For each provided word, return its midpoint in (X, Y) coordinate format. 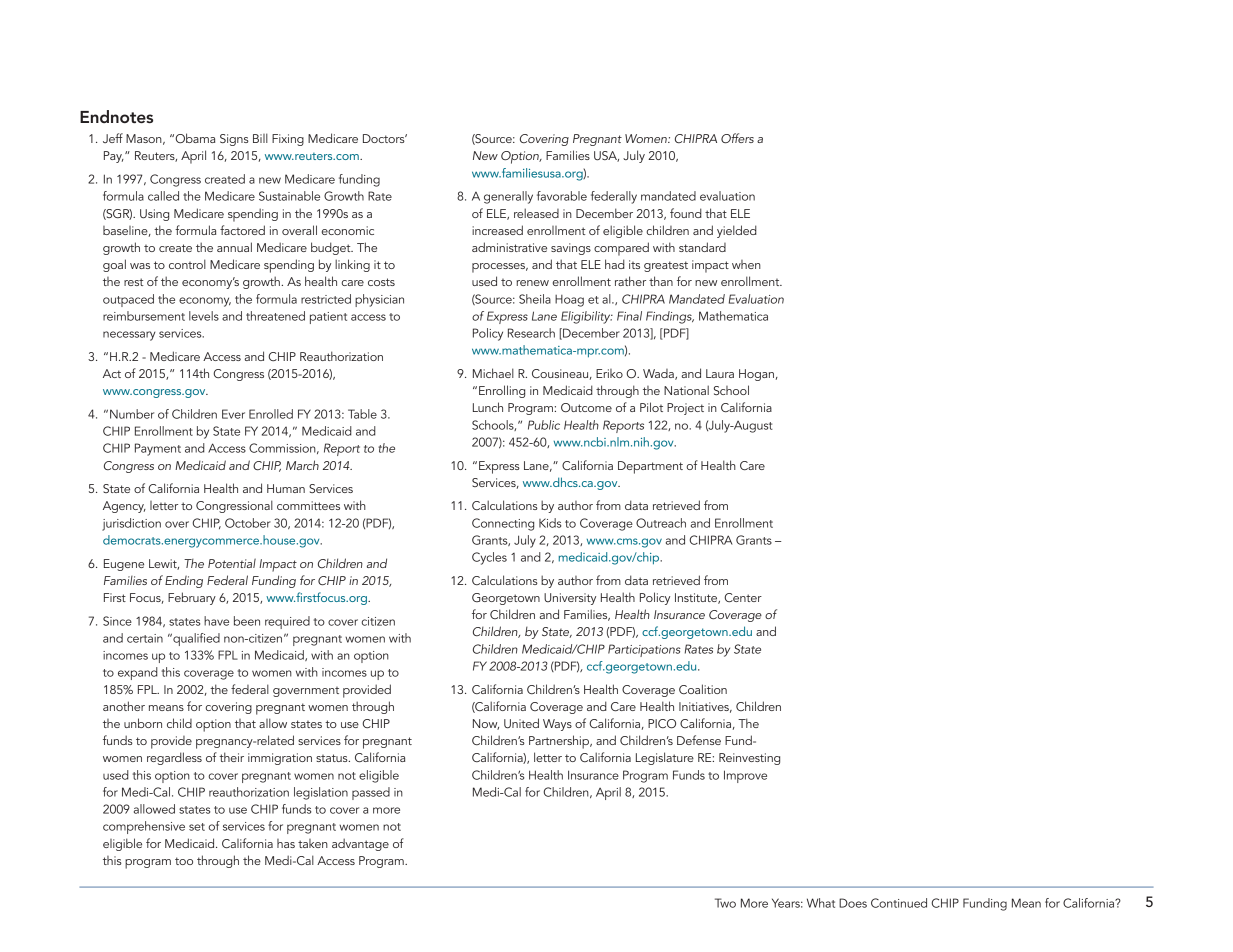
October (248, 523)
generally (508, 197)
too (184, 861)
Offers (737, 138)
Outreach (661, 523)
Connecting (503, 524)
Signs (234, 140)
